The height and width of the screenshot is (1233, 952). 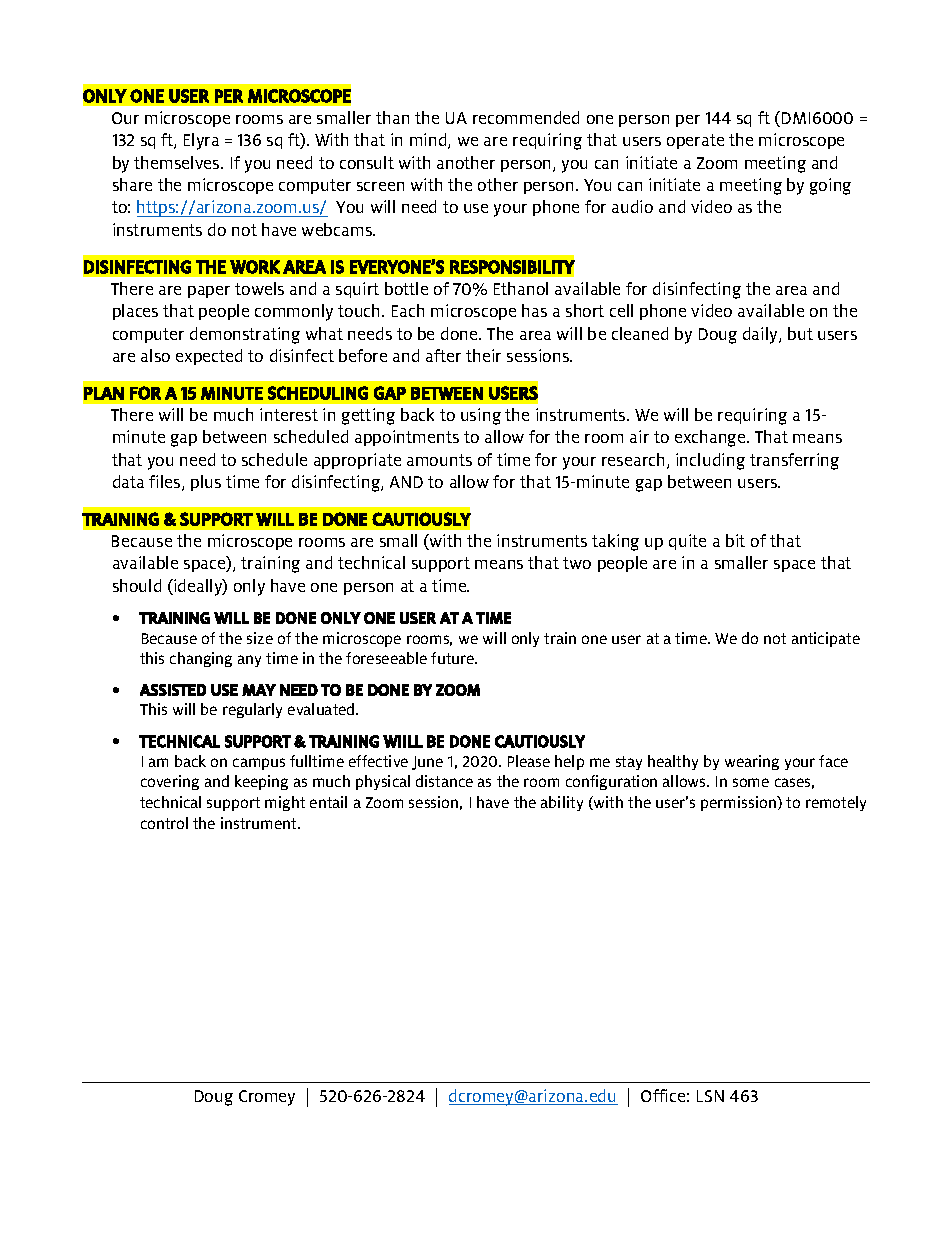 I want to click on wearing, so click(x=752, y=762).
